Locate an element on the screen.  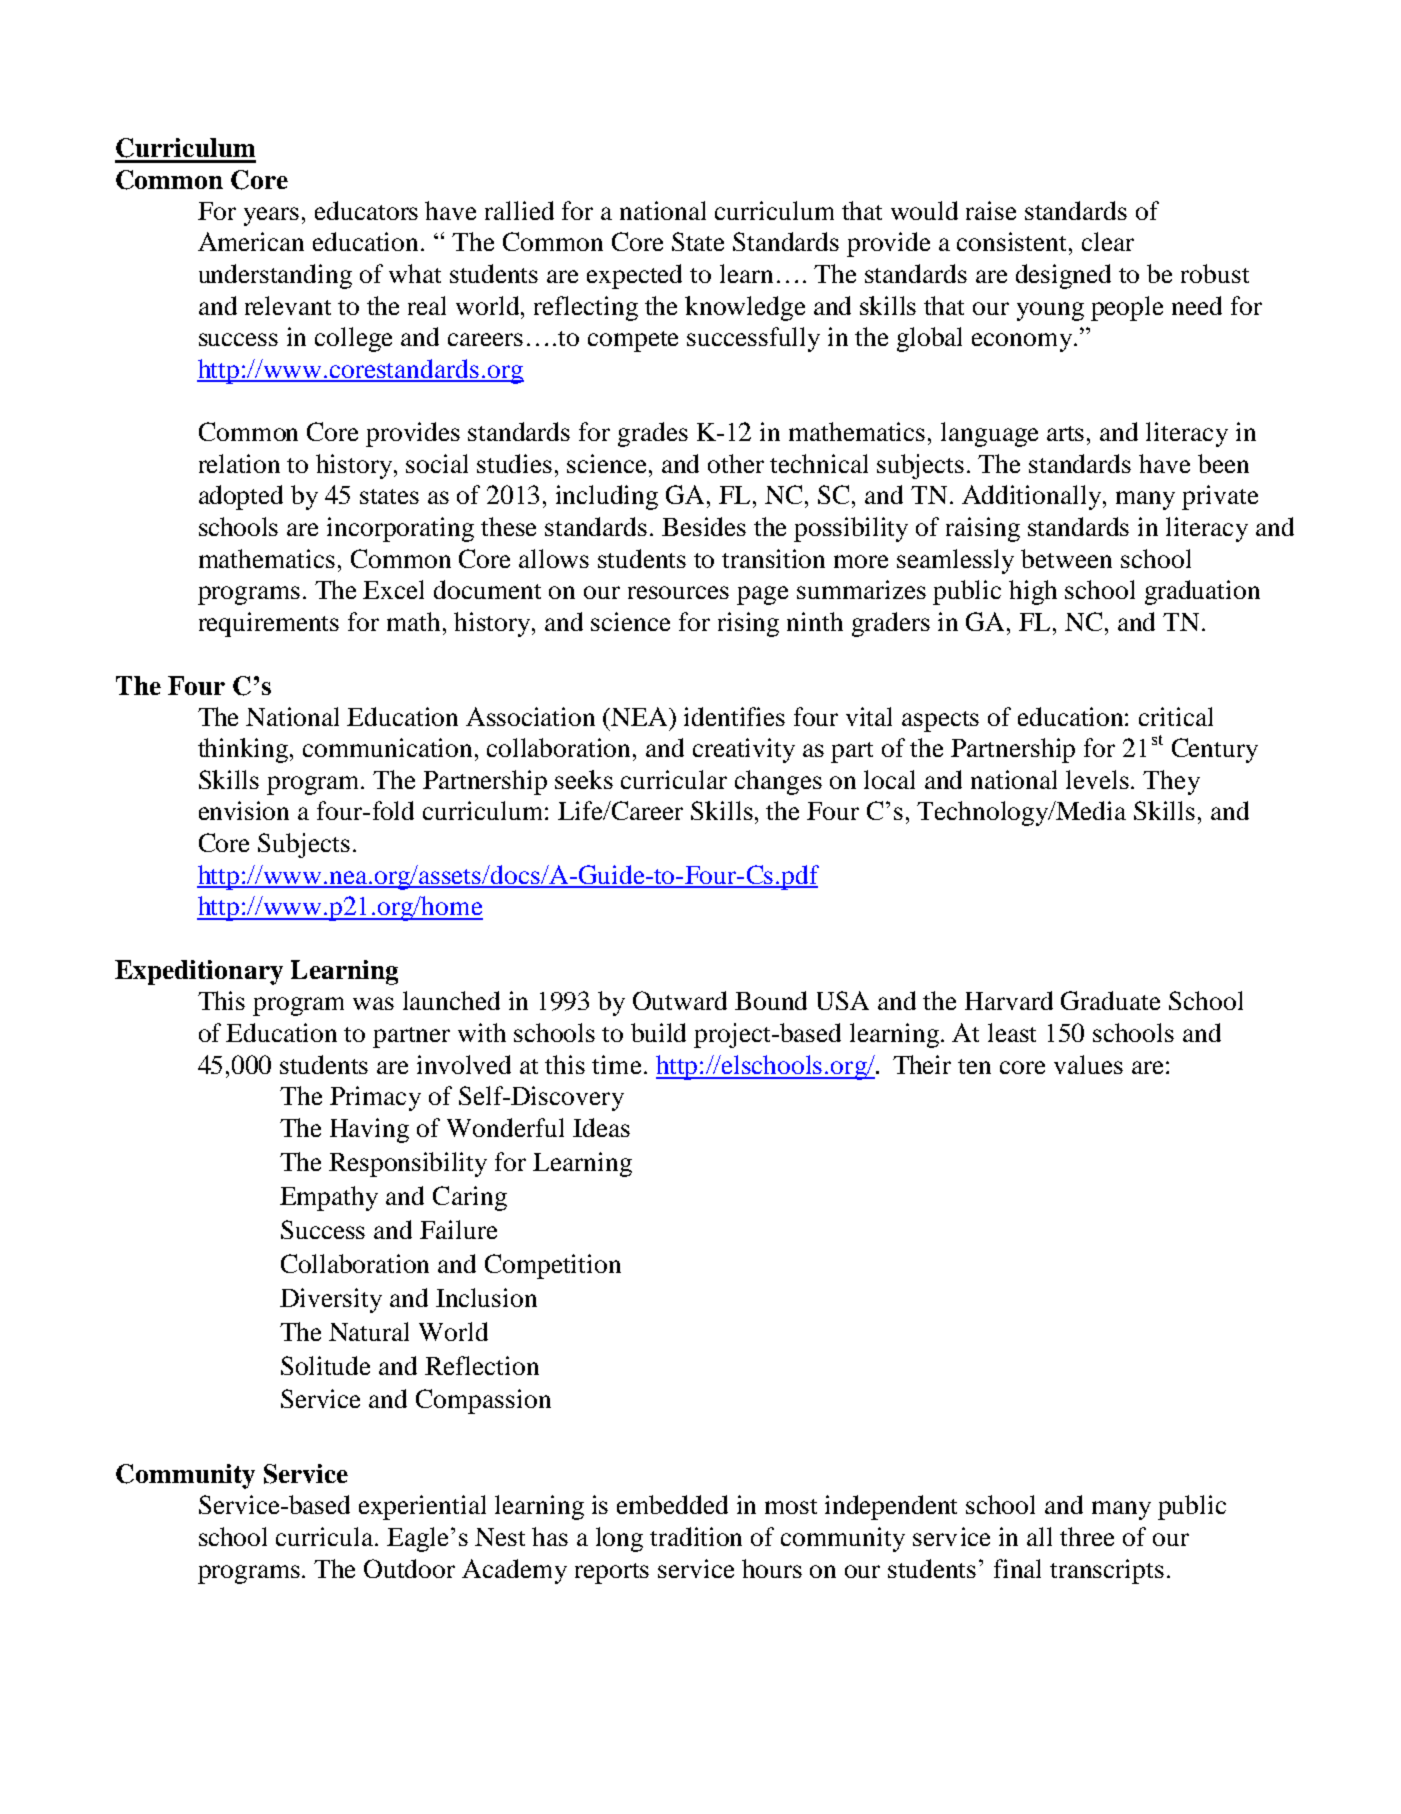
values is located at coordinates (1088, 1064).
